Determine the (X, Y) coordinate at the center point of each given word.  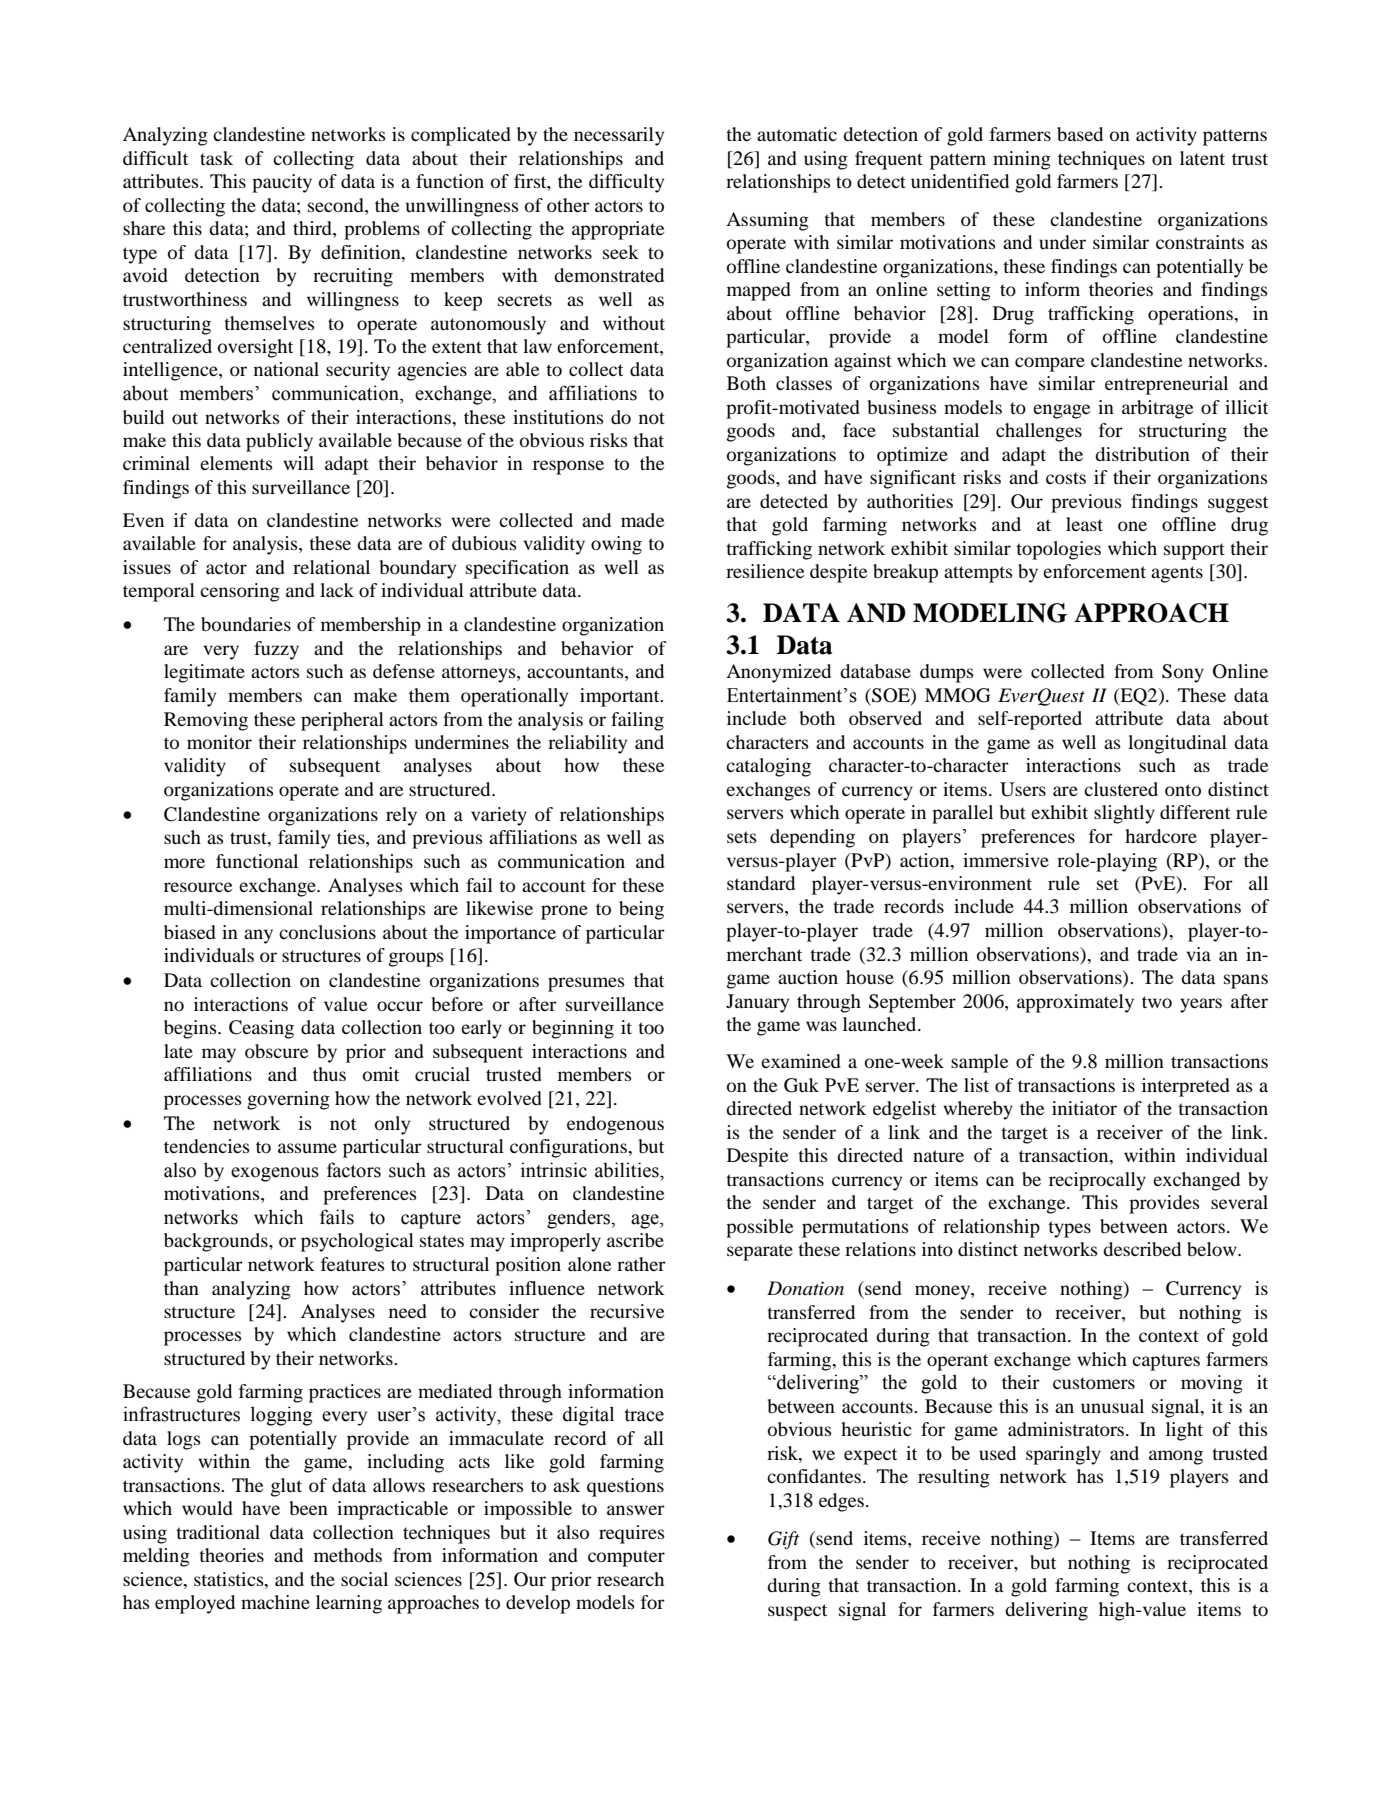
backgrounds (217, 1242)
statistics (230, 1580)
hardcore (1161, 836)
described (1142, 1249)
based (1080, 134)
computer (626, 1558)
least (1084, 524)
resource (198, 887)
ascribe (635, 1240)
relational (331, 567)
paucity (282, 183)
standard (761, 883)
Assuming (767, 221)
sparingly (1063, 1455)
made (642, 520)
